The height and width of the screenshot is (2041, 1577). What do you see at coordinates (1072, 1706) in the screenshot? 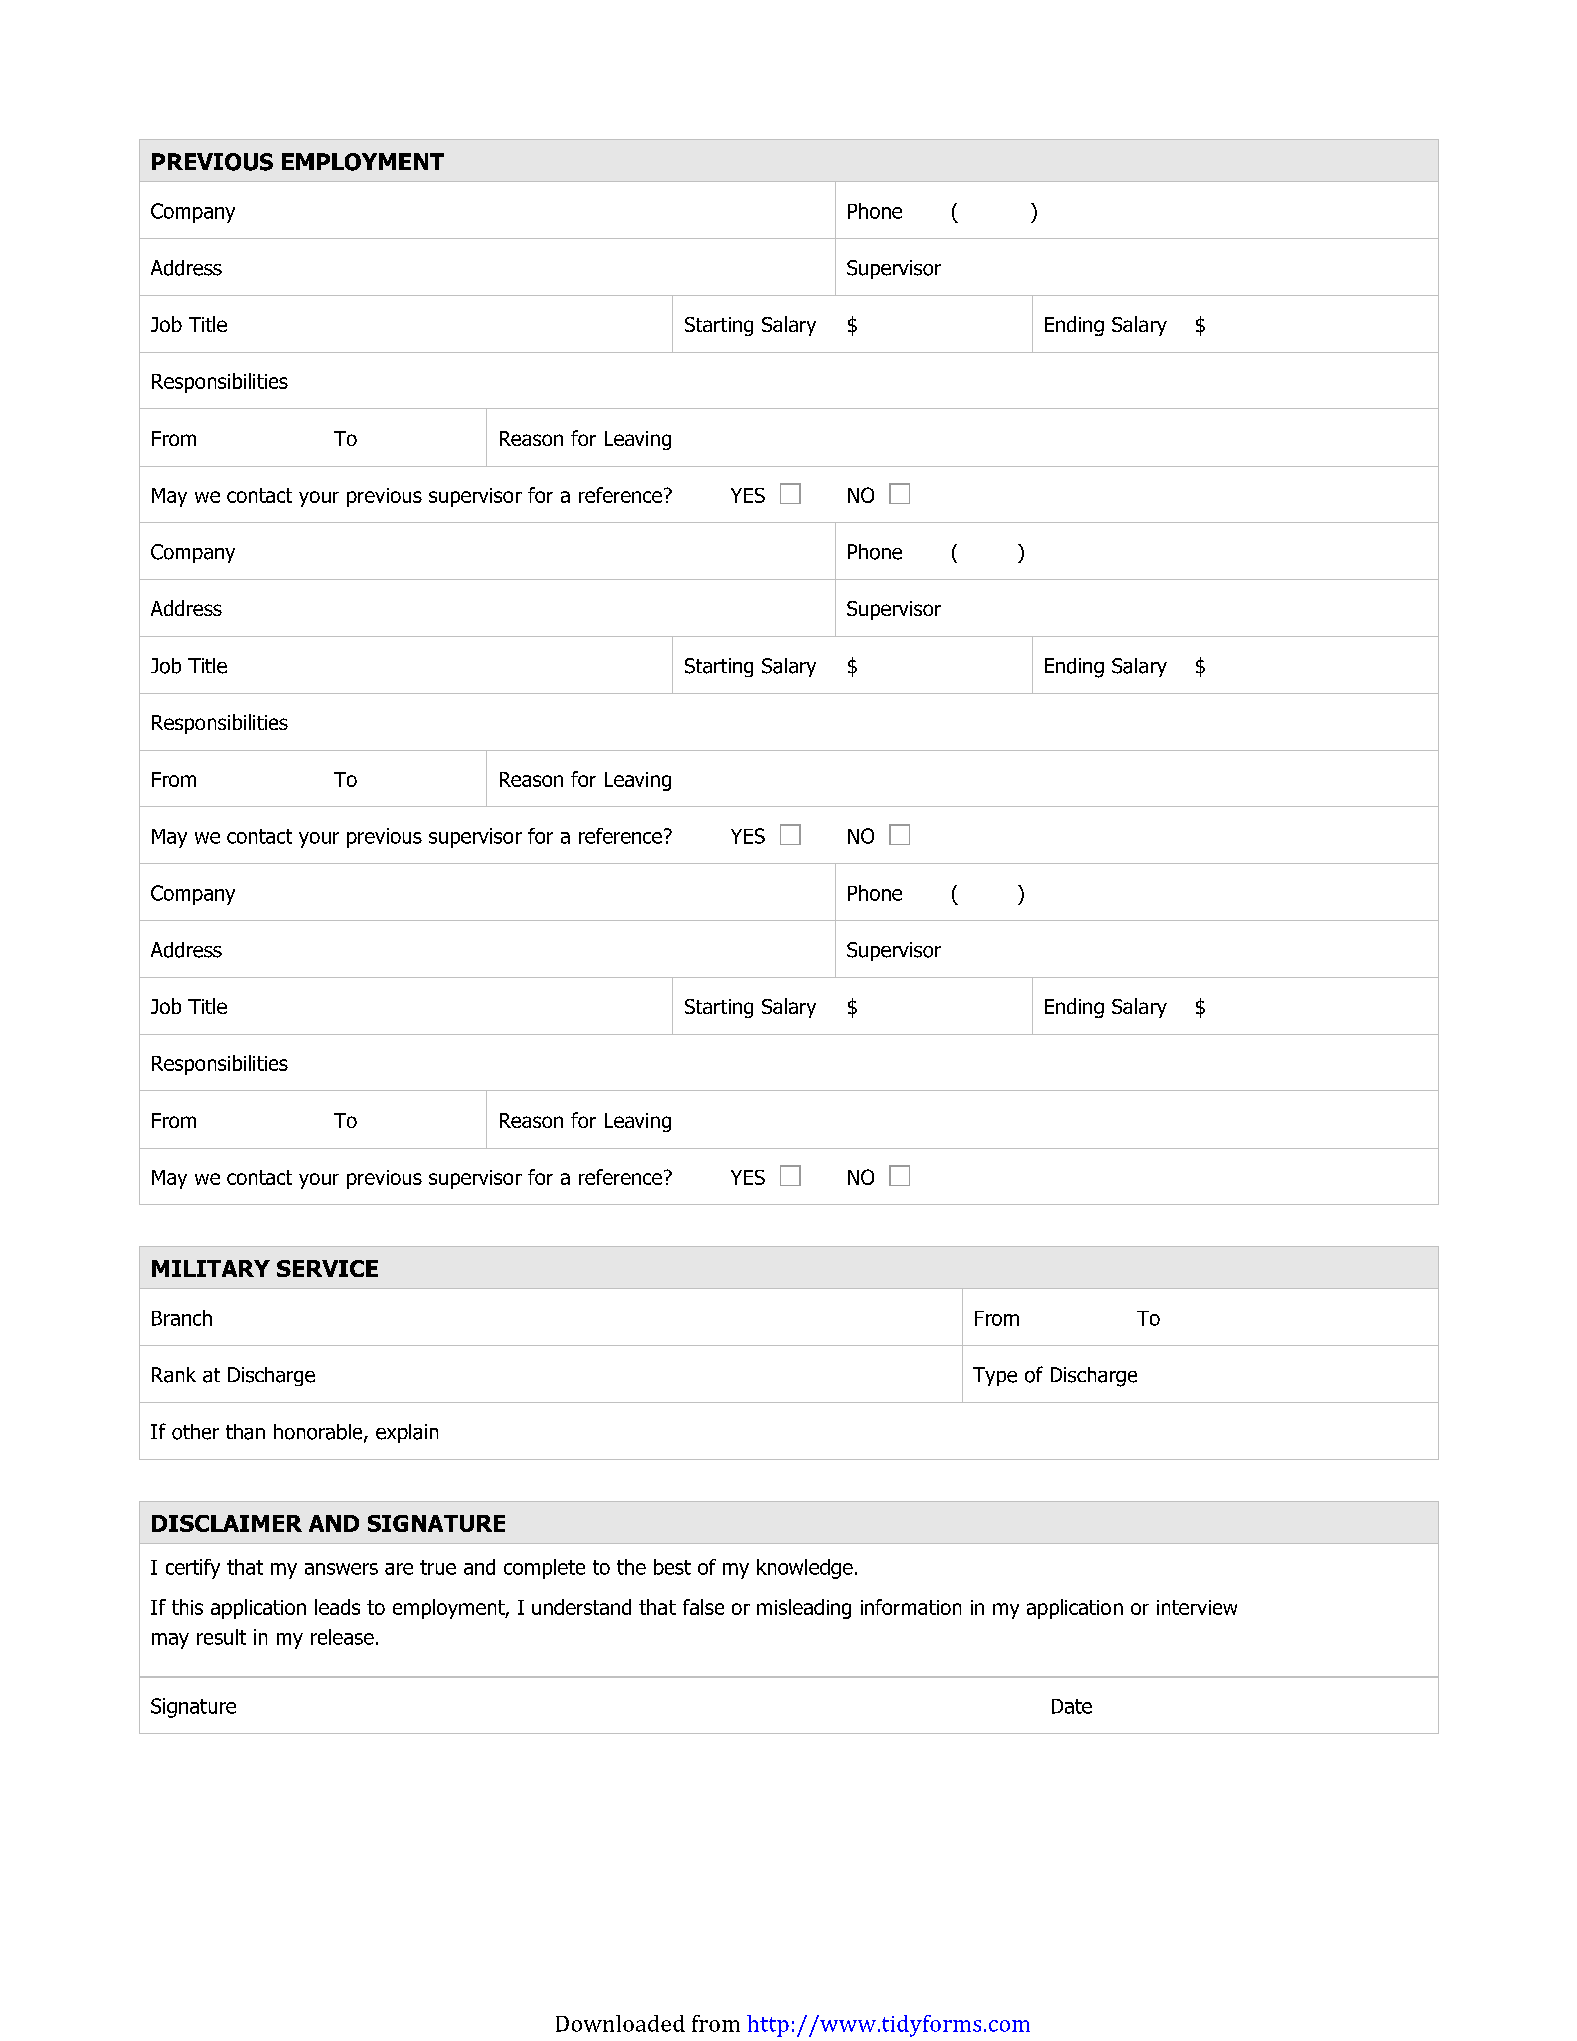
I see `Date` at bounding box center [1072, 1706].
